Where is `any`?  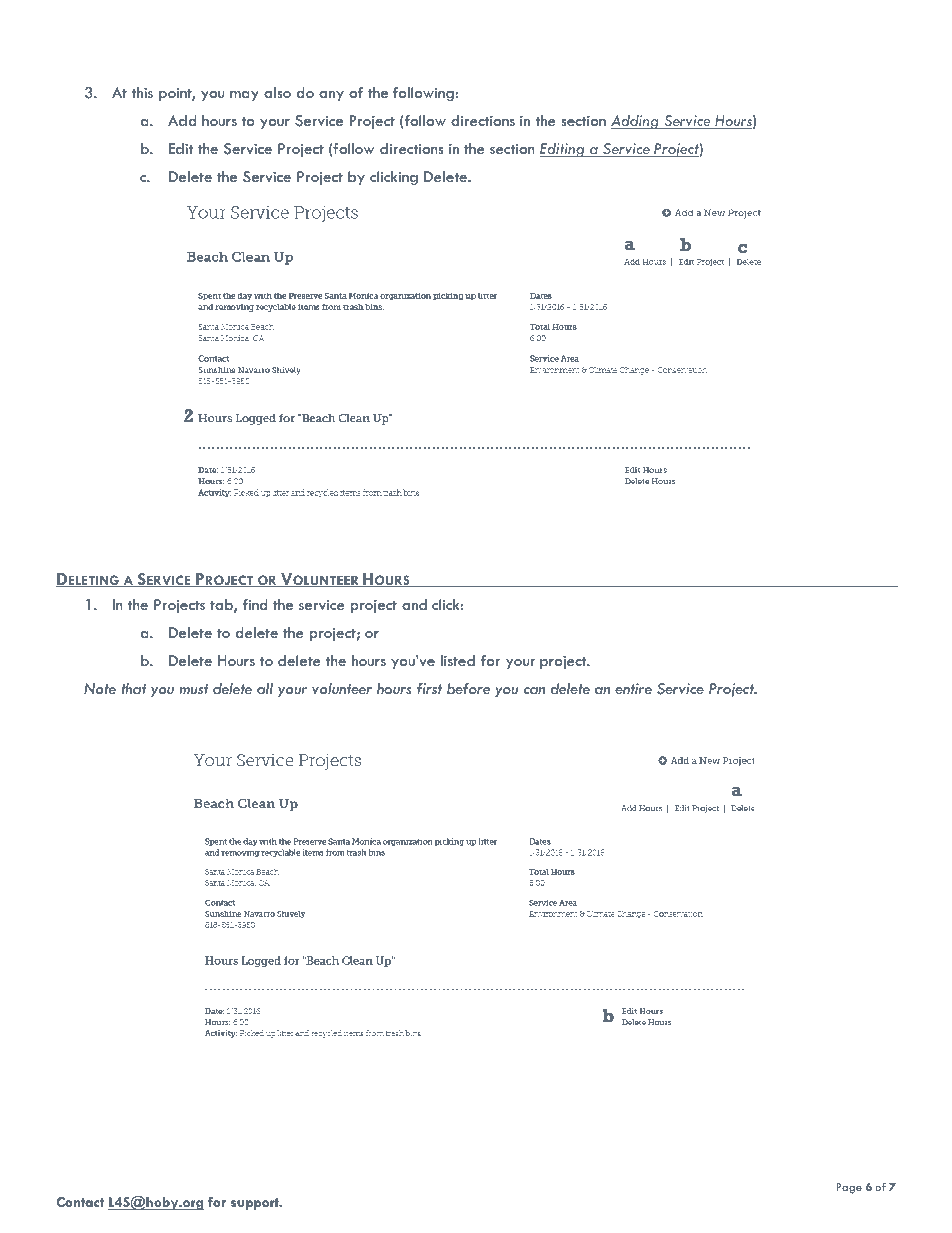 any is located at coordinates (331, 96).
